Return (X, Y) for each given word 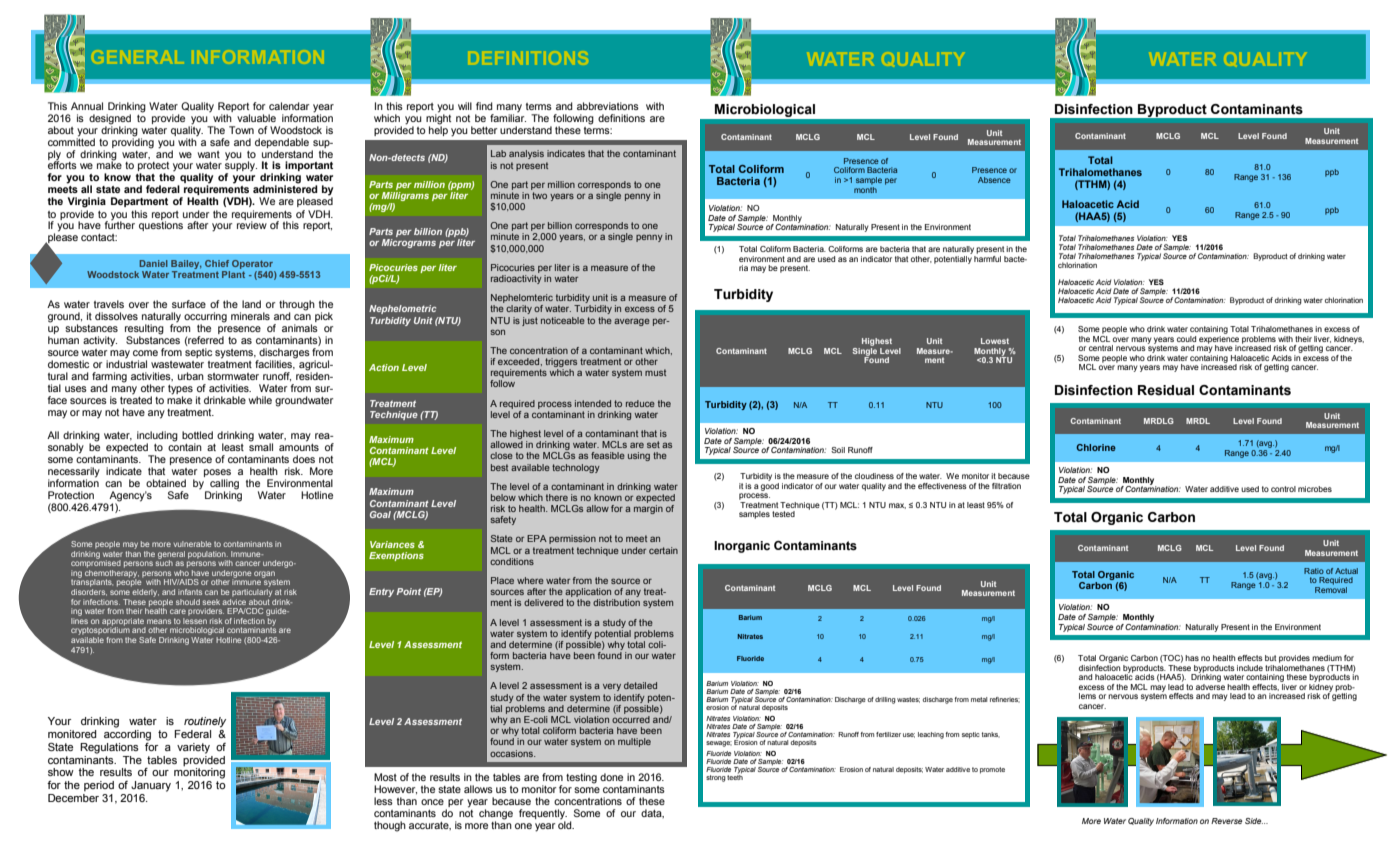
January (151, 786)
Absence (994, 180)
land (251, 304)
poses (217, 474)
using (639, 456)
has (1192, 658)
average (632, 322)
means (159, 621)
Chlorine (1096, 447)
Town (241, 130)
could (1186, 339)
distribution (616, 602)
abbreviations (608, 106)
